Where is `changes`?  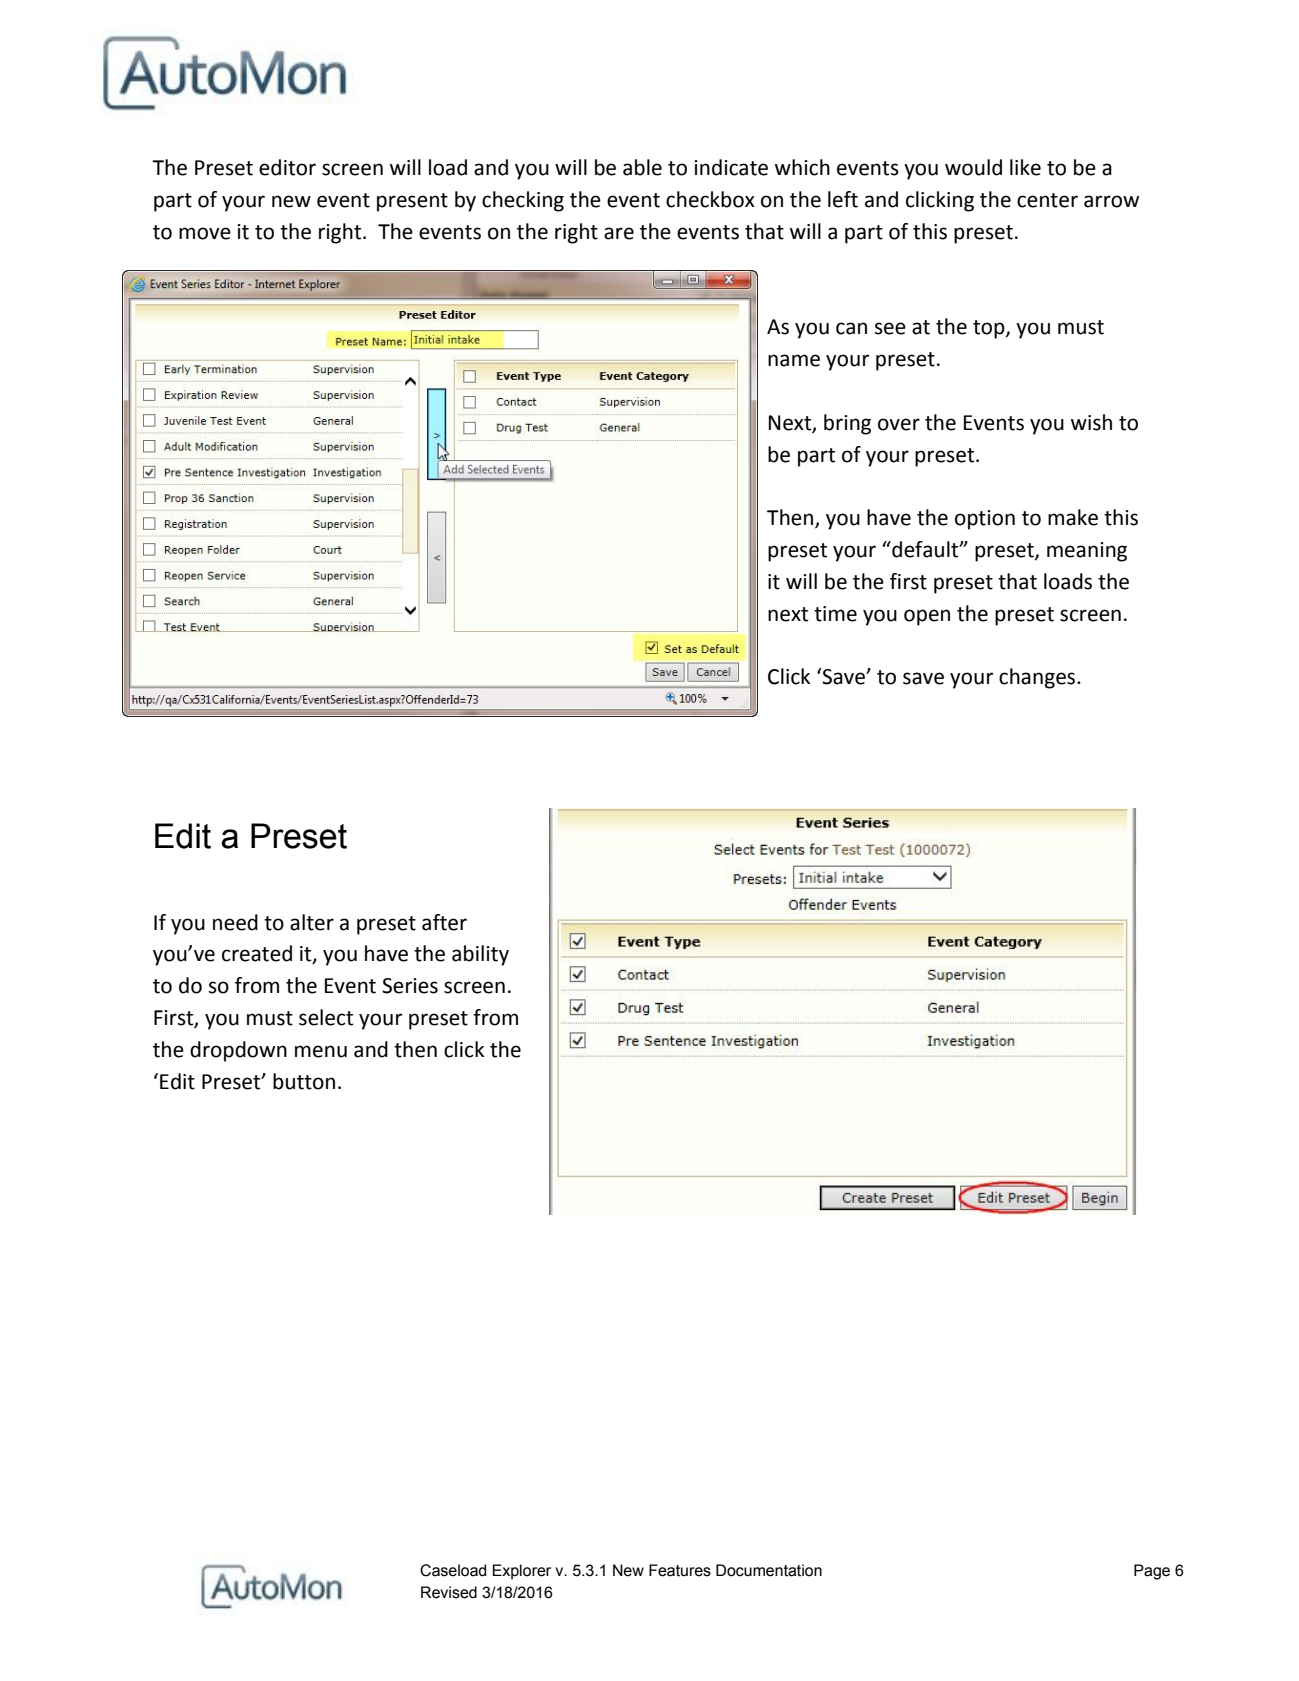 changes is located at coordinates (1038, 678).
